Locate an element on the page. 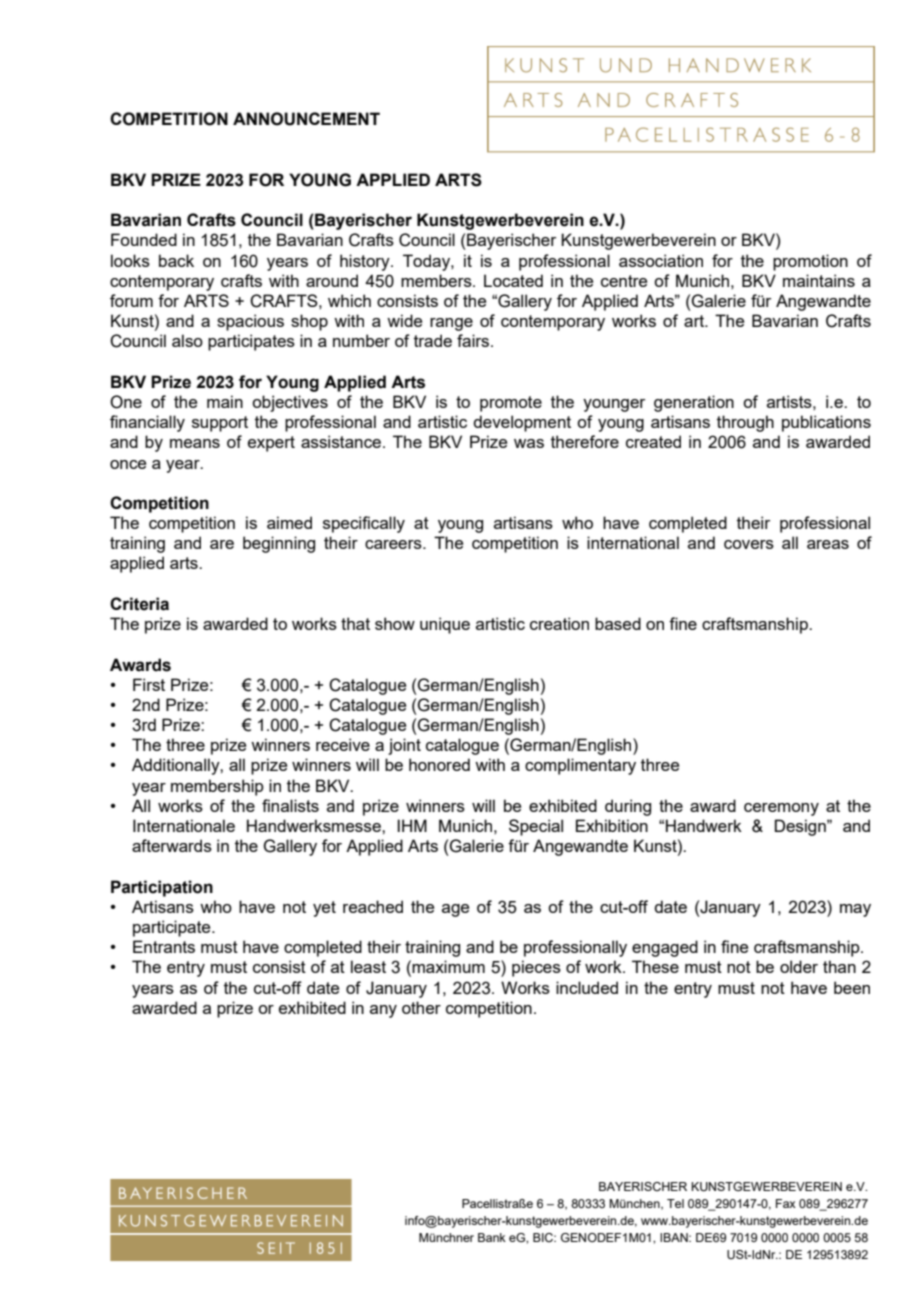 The image size is (924, 1308). Bank is located at coordinates (492, 1237).
